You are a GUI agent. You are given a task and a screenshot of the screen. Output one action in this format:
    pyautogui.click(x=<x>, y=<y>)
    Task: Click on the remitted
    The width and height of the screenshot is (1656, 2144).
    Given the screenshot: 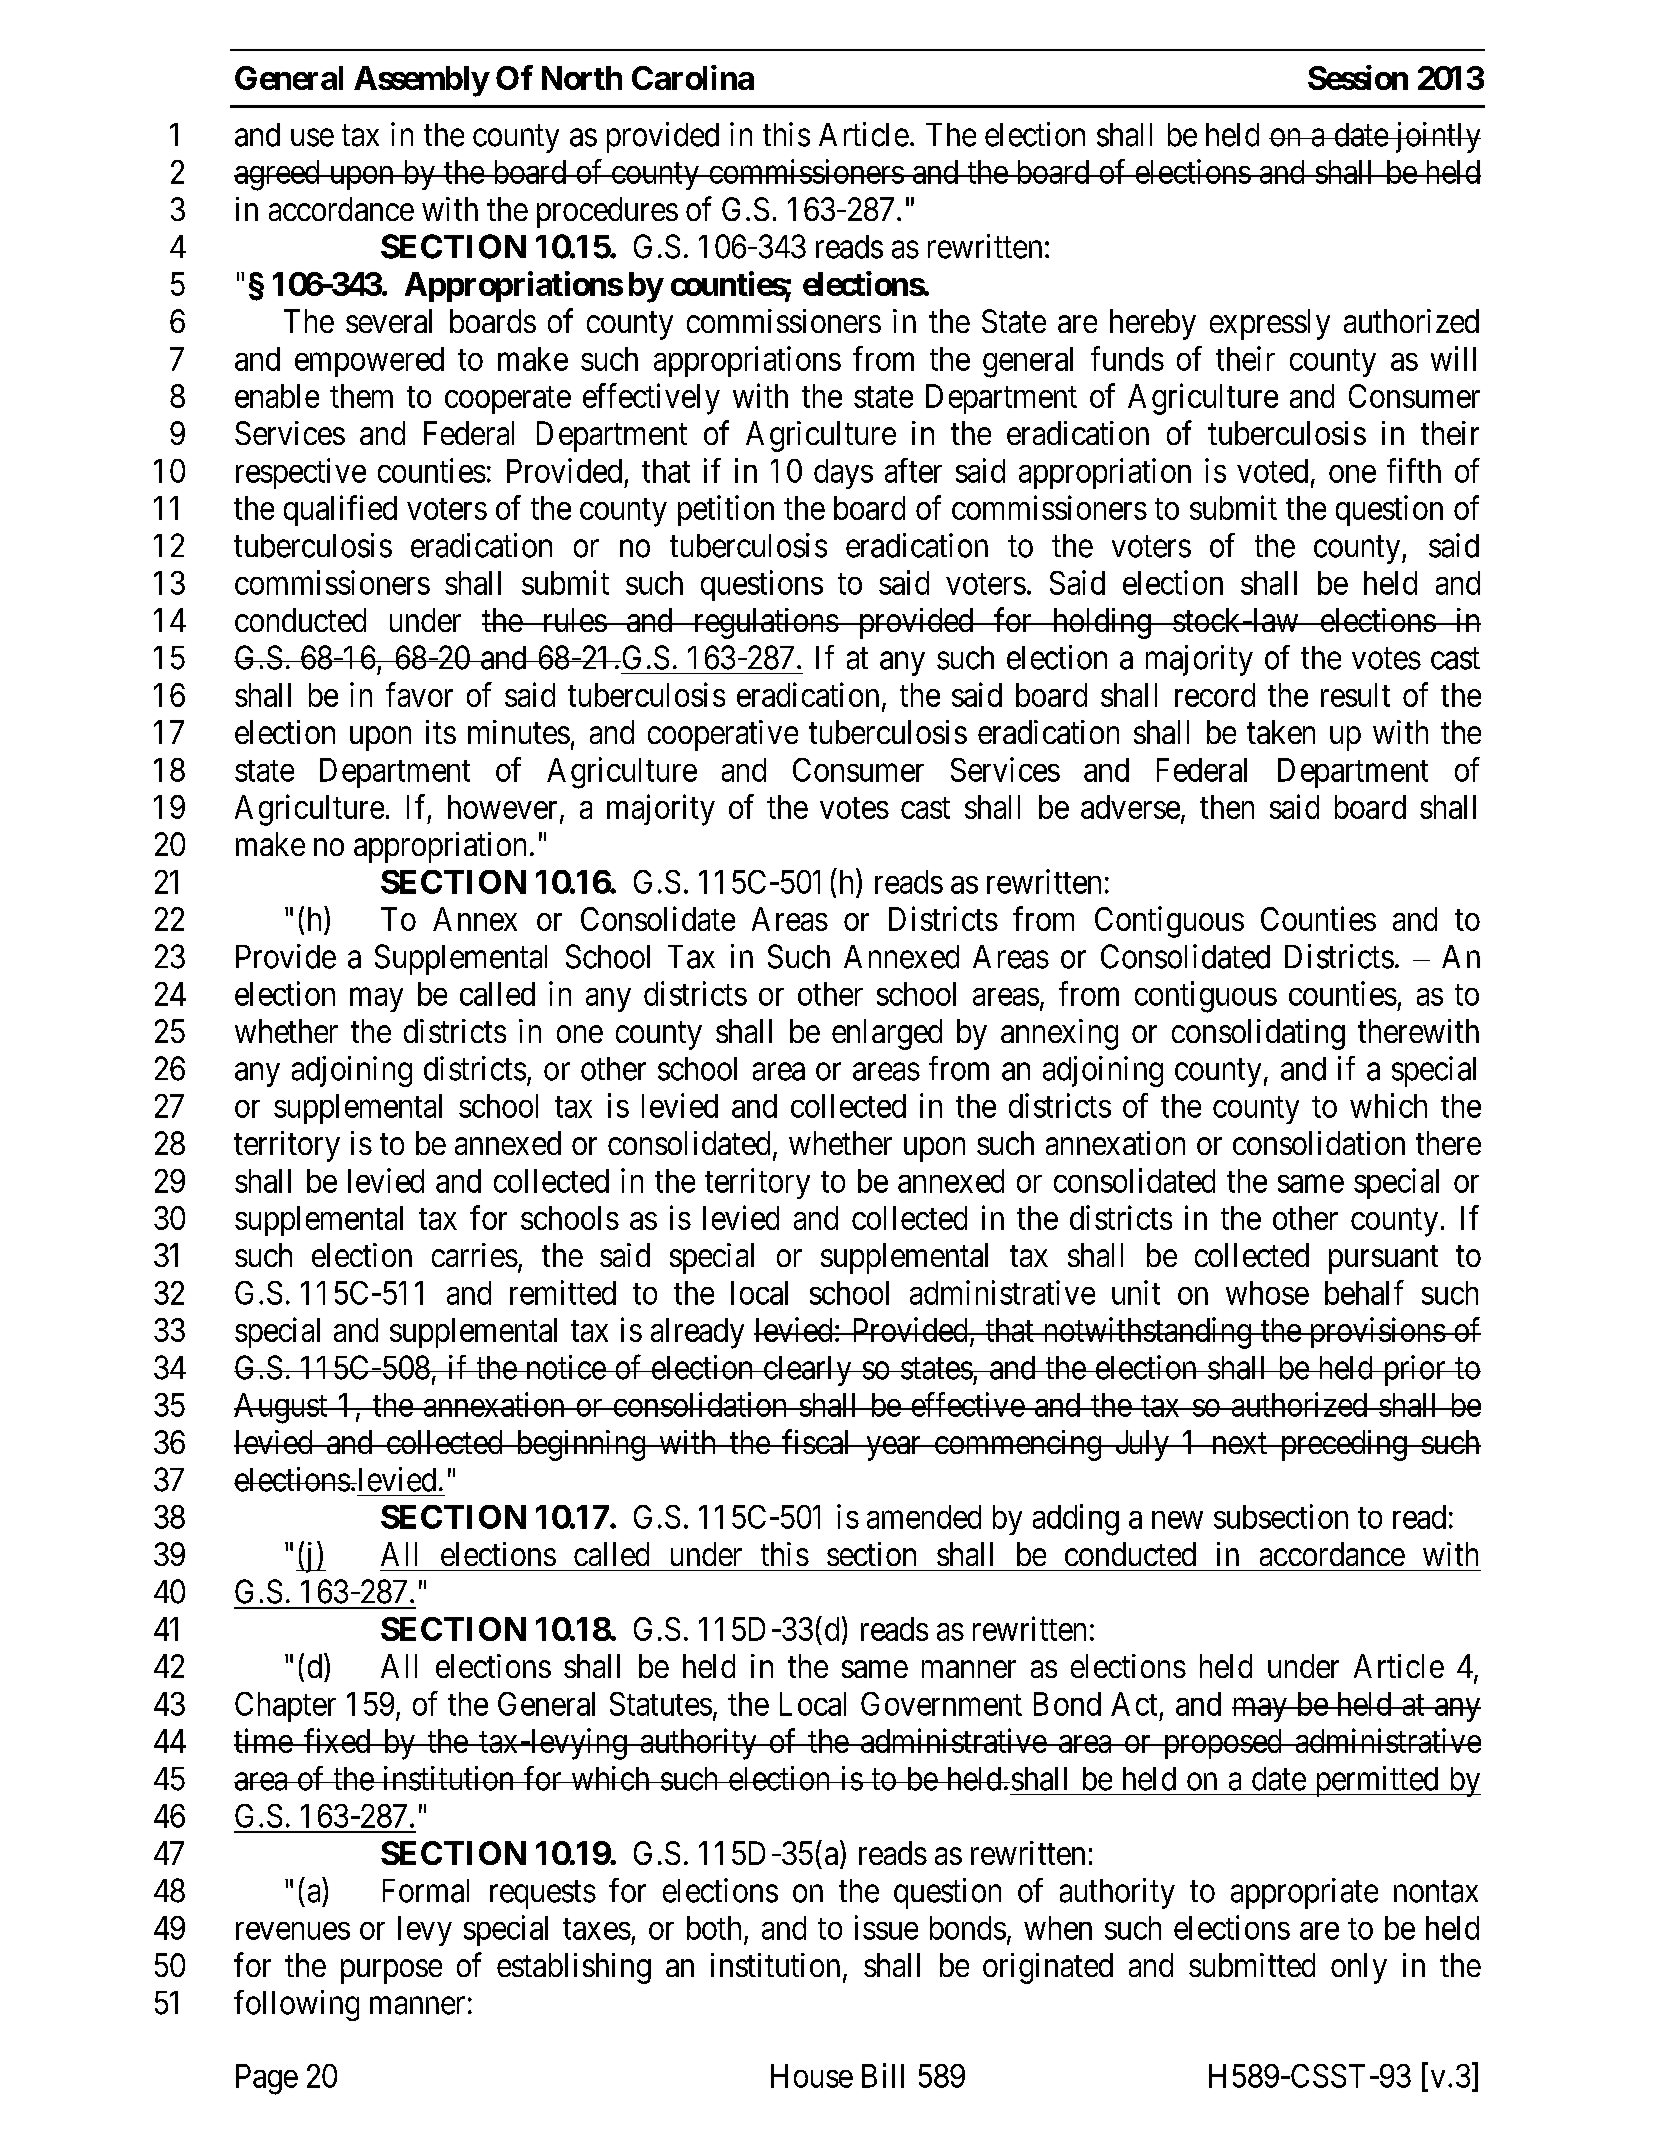 What is the action you would take?
    pyautogui.click(x=563, y=1292)
